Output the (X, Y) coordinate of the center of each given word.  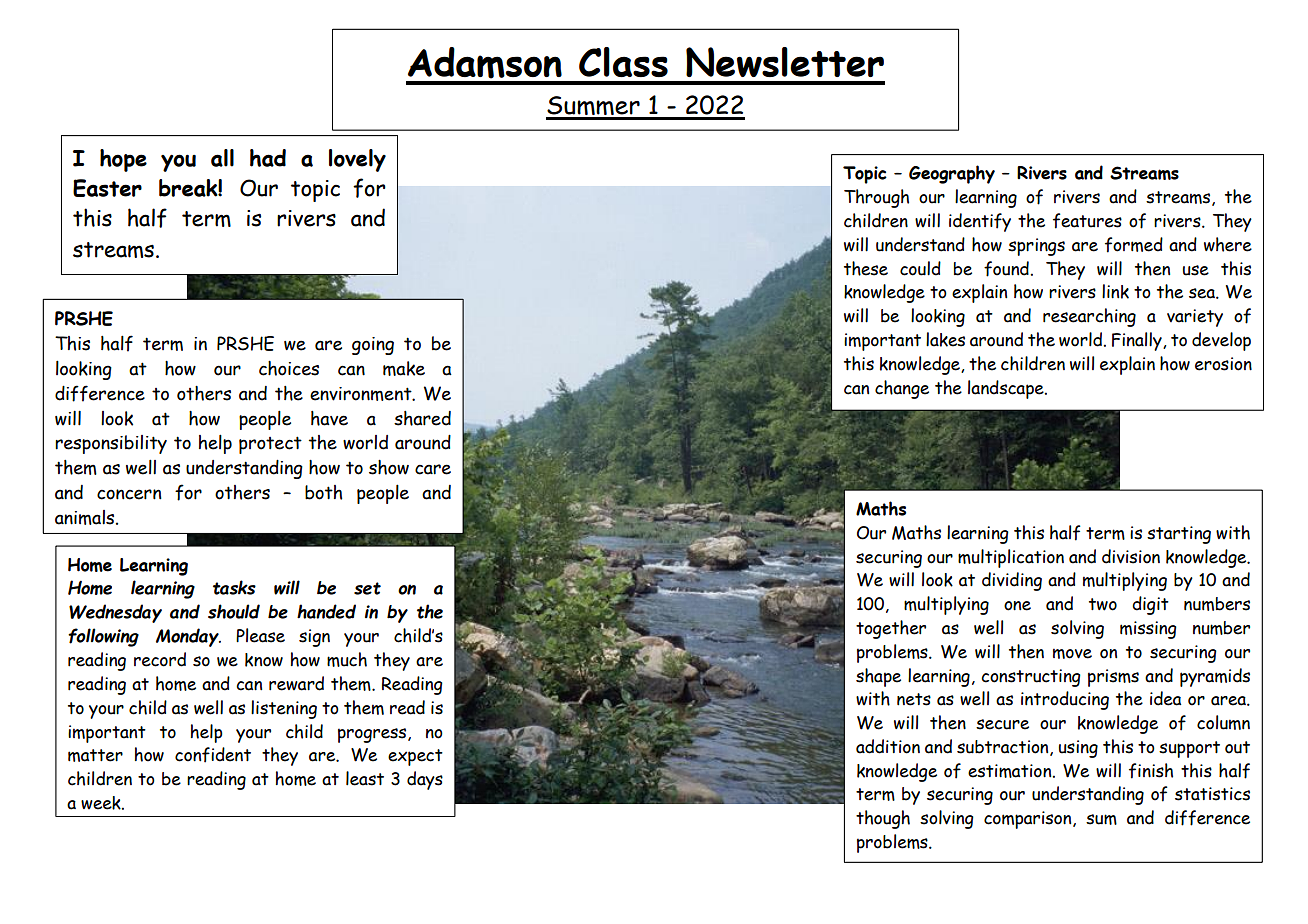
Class (623, 62)
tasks (234, 587)
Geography (952, 174)
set (367, 588)
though (883, 819)
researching (1089, 317)
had (268, 158)
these (866, 268)
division (1131, 556)
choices (289, 368)
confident (213, 755)
